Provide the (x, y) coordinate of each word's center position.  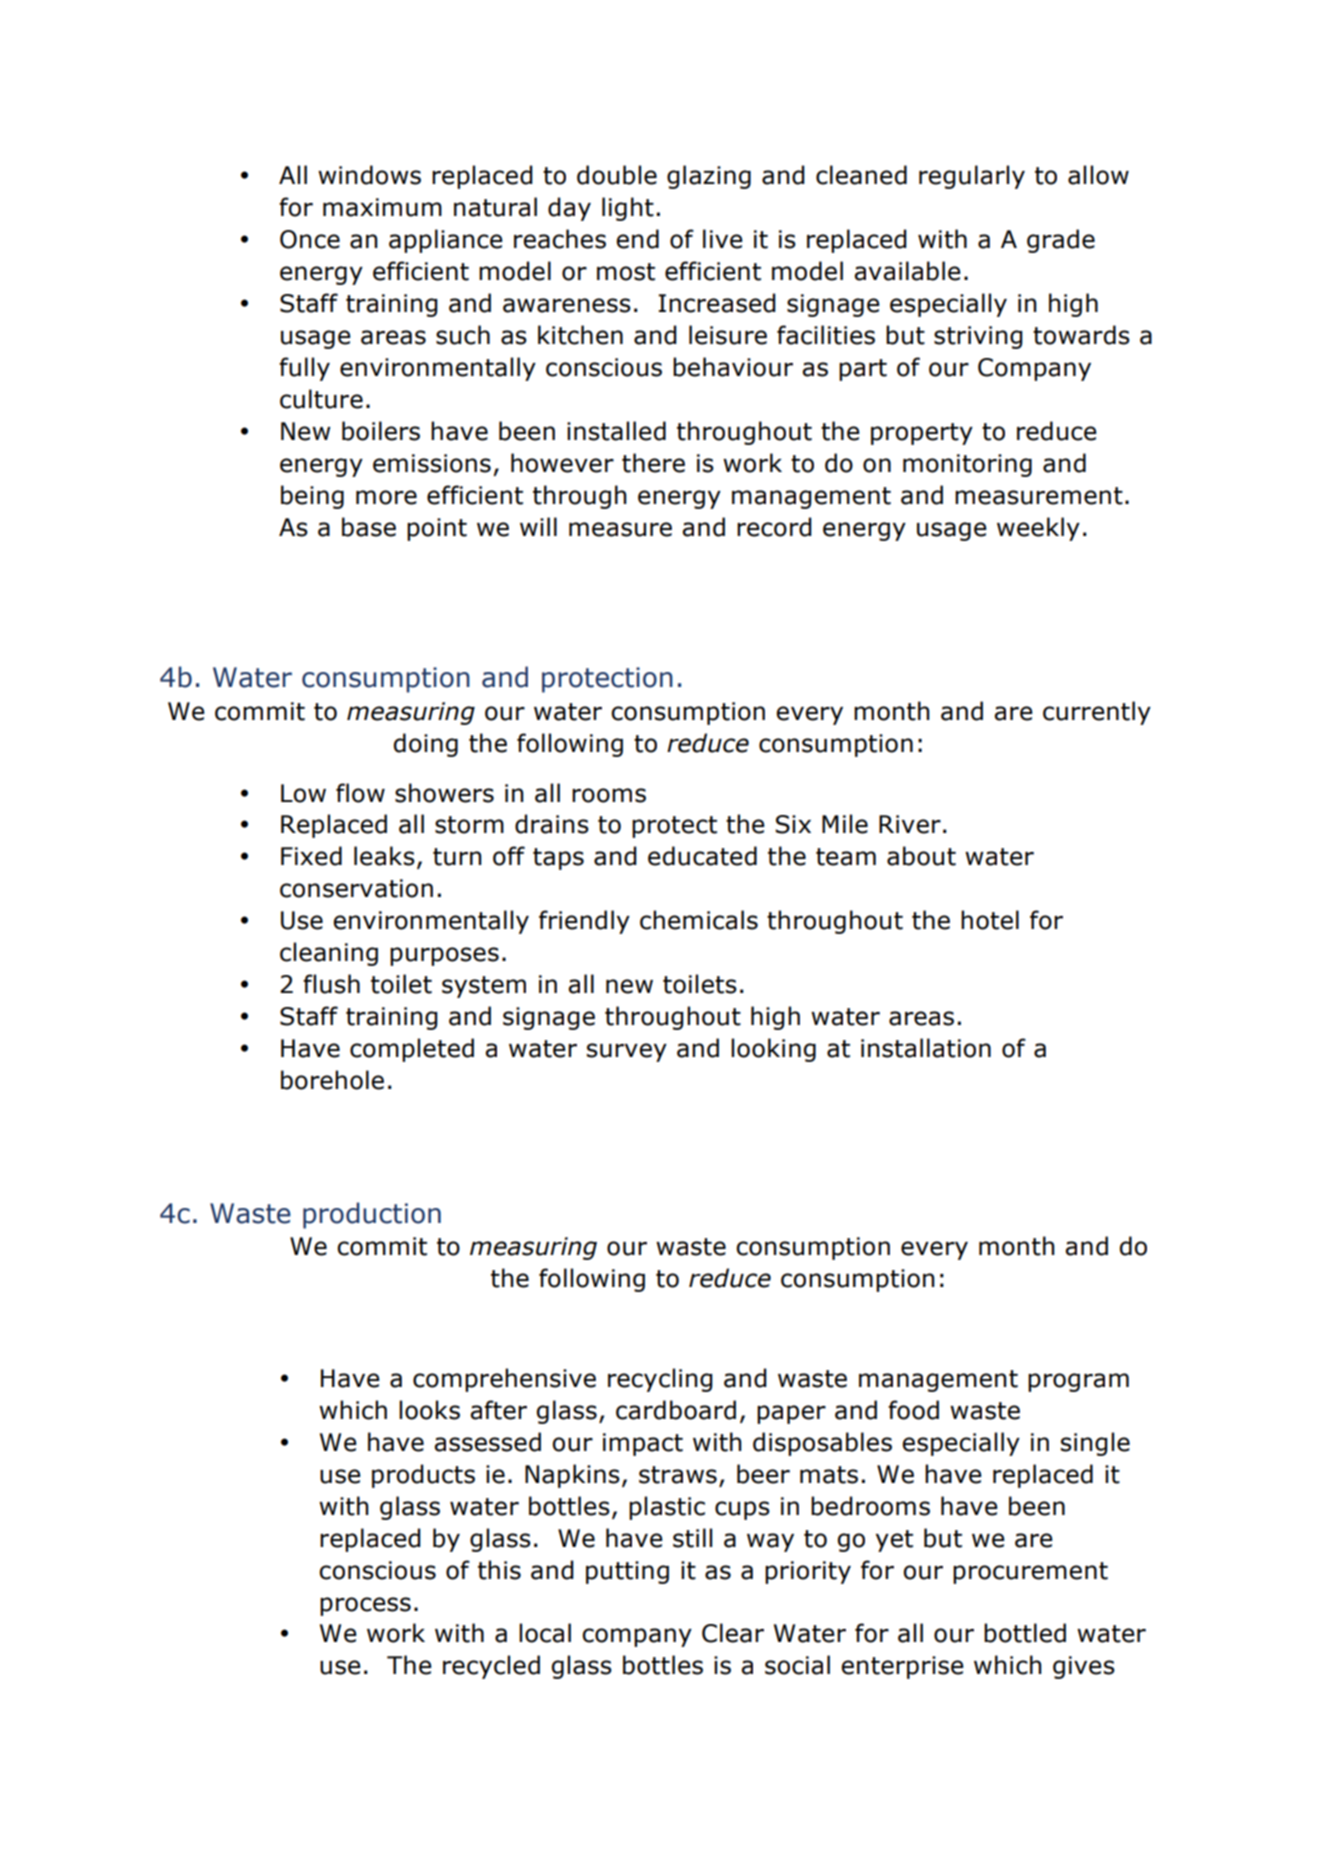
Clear (733, 1633)
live (723, 239)
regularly (972, 177)
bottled (1025, 1633)
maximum (382, 207)
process (365, 1606)
